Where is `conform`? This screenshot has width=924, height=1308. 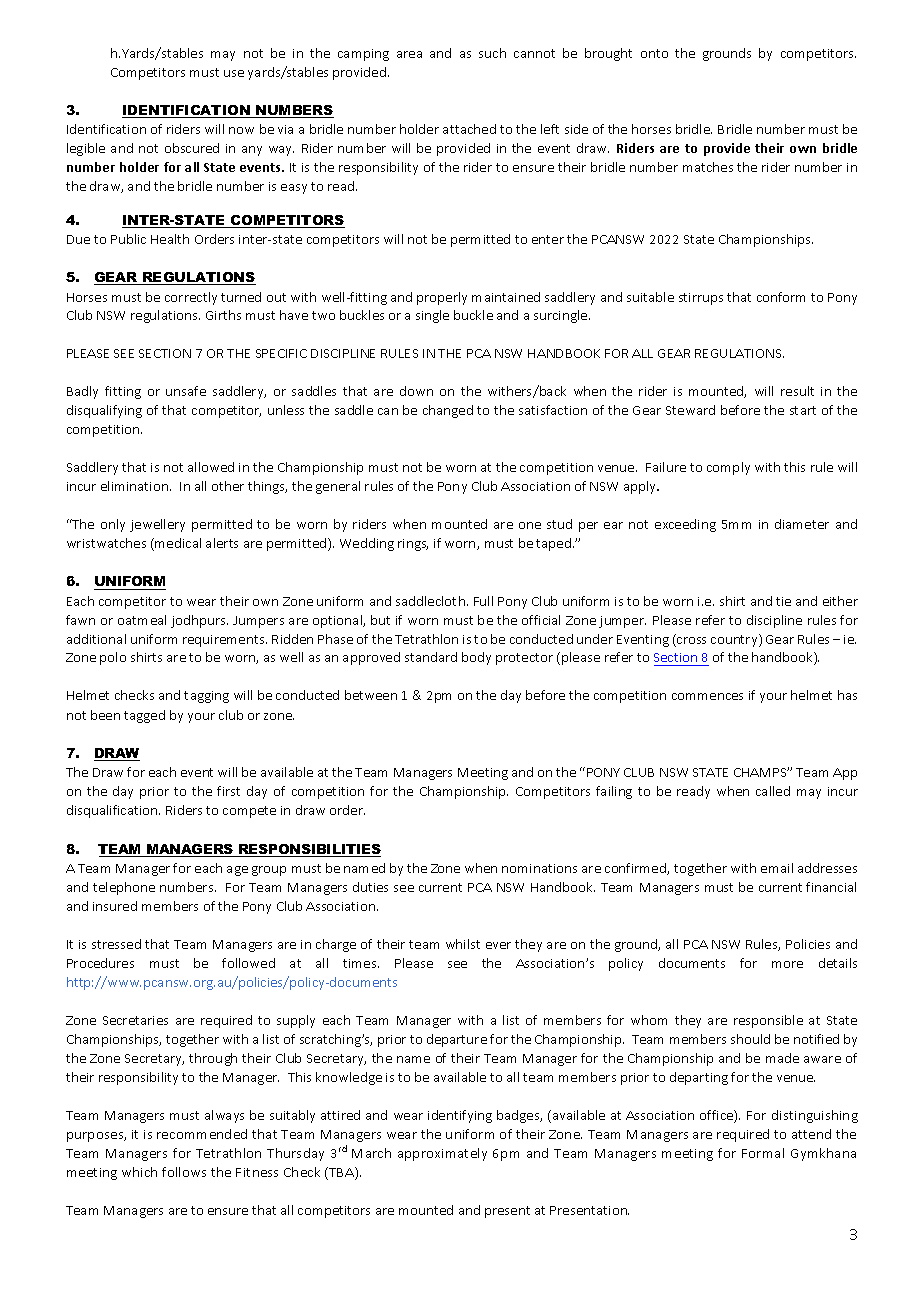
conform is located at coordinates (781, 297).
